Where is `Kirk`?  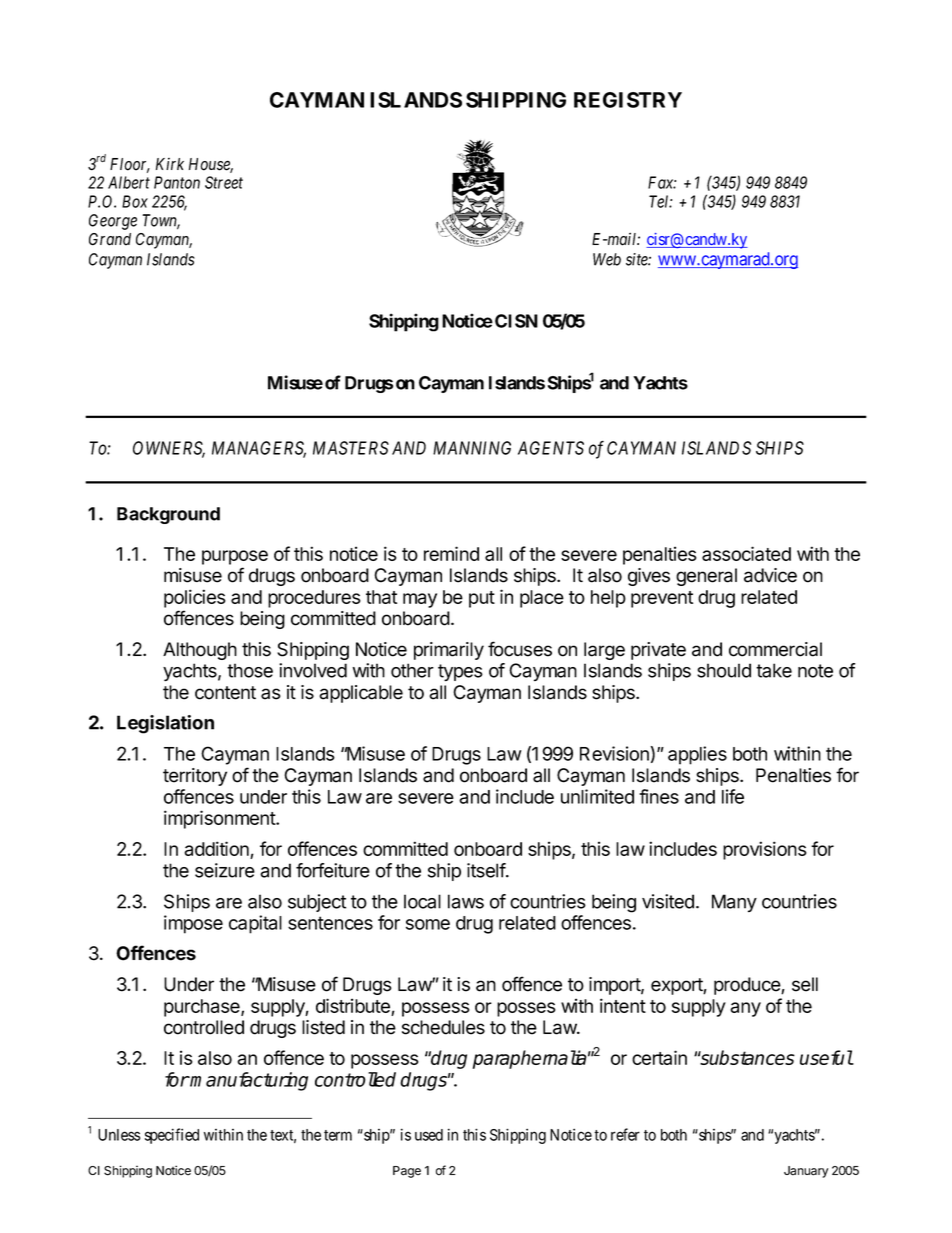
Kirk is located at coordinates (170, 164).
